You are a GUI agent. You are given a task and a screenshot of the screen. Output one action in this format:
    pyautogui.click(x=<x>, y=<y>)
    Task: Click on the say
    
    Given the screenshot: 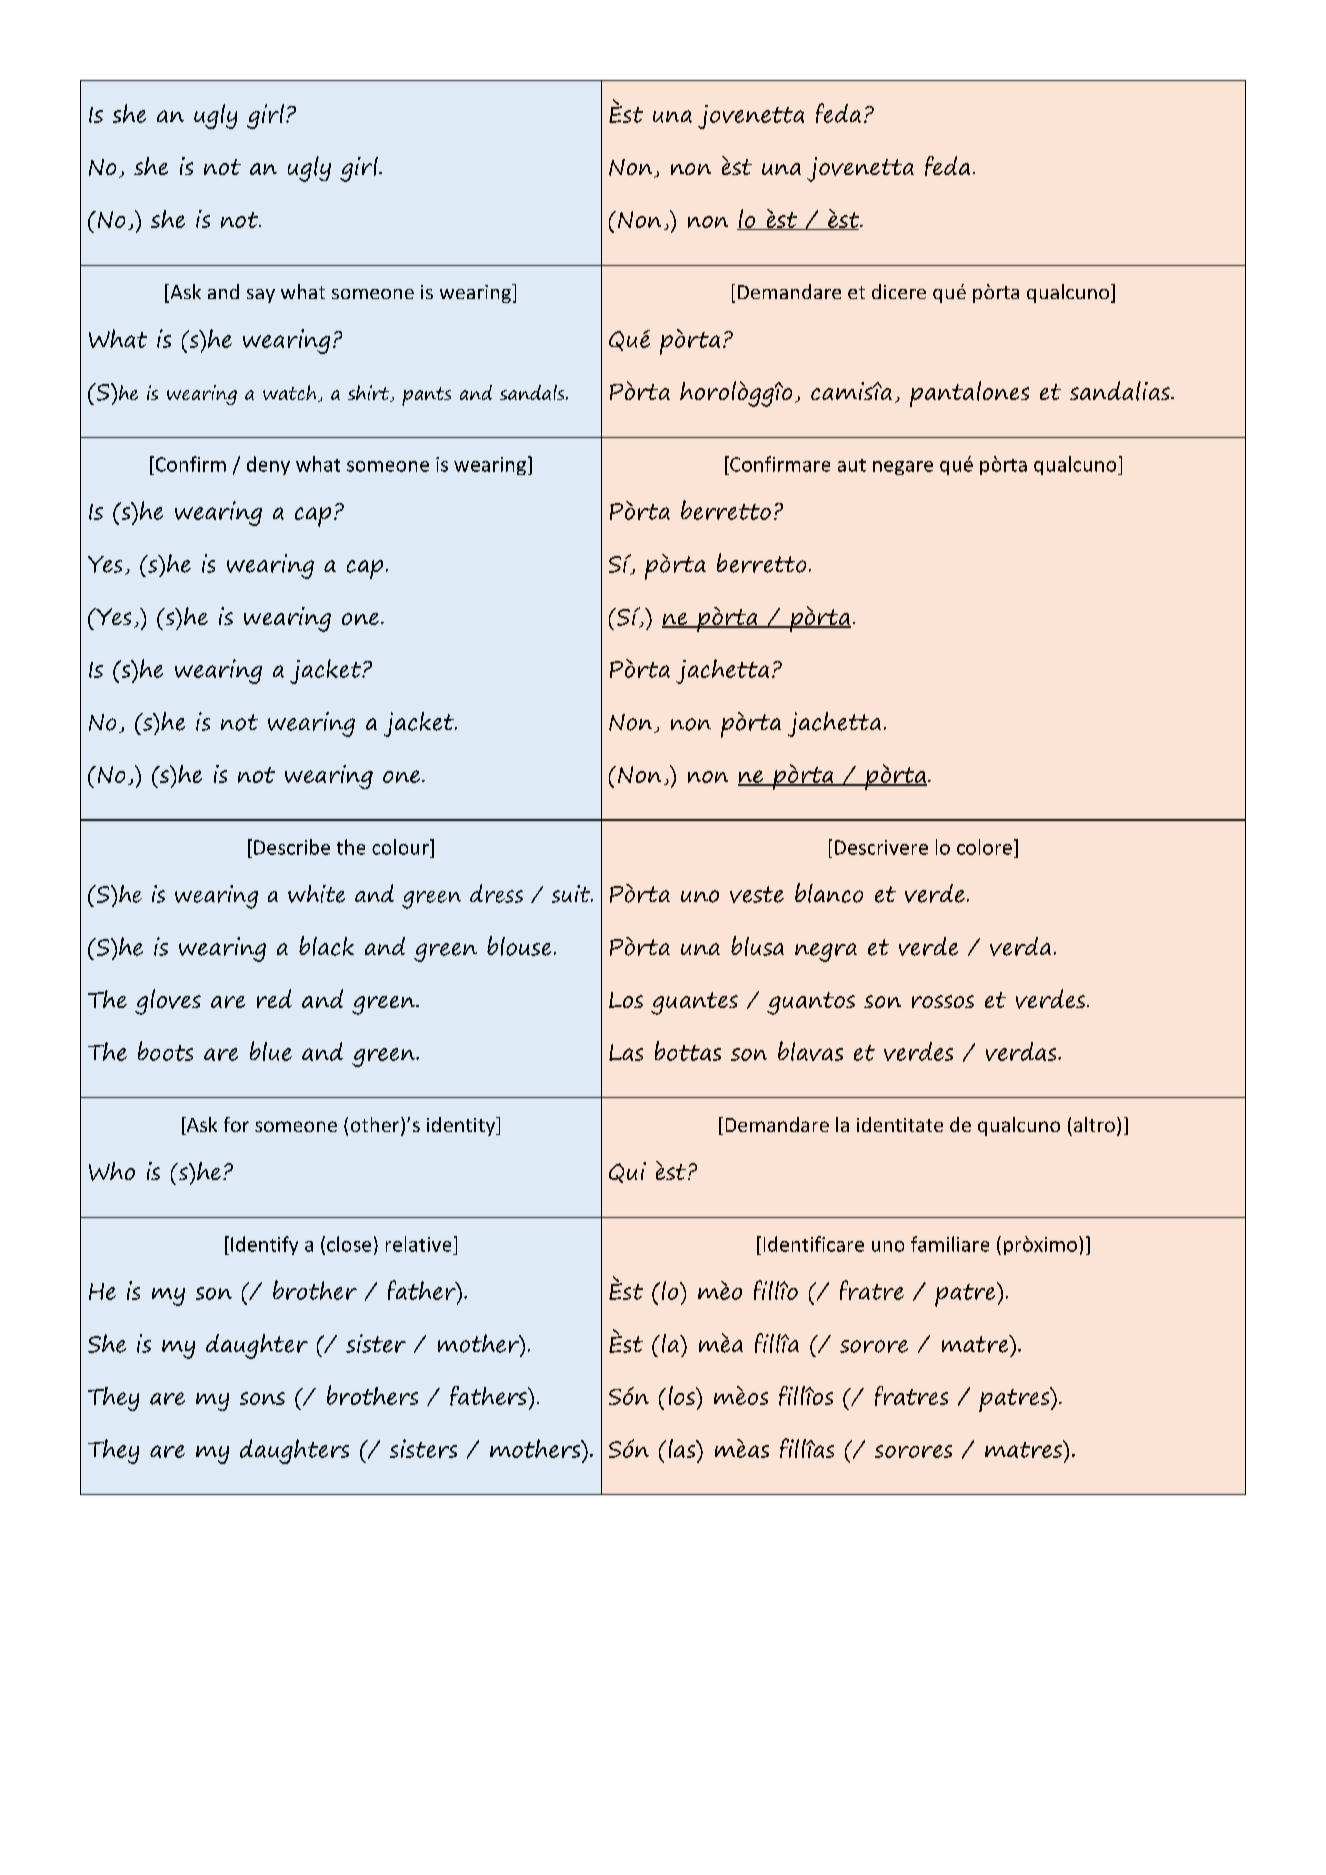 What is the action you would take?
    pyautogui.click(x=261, y=296)
